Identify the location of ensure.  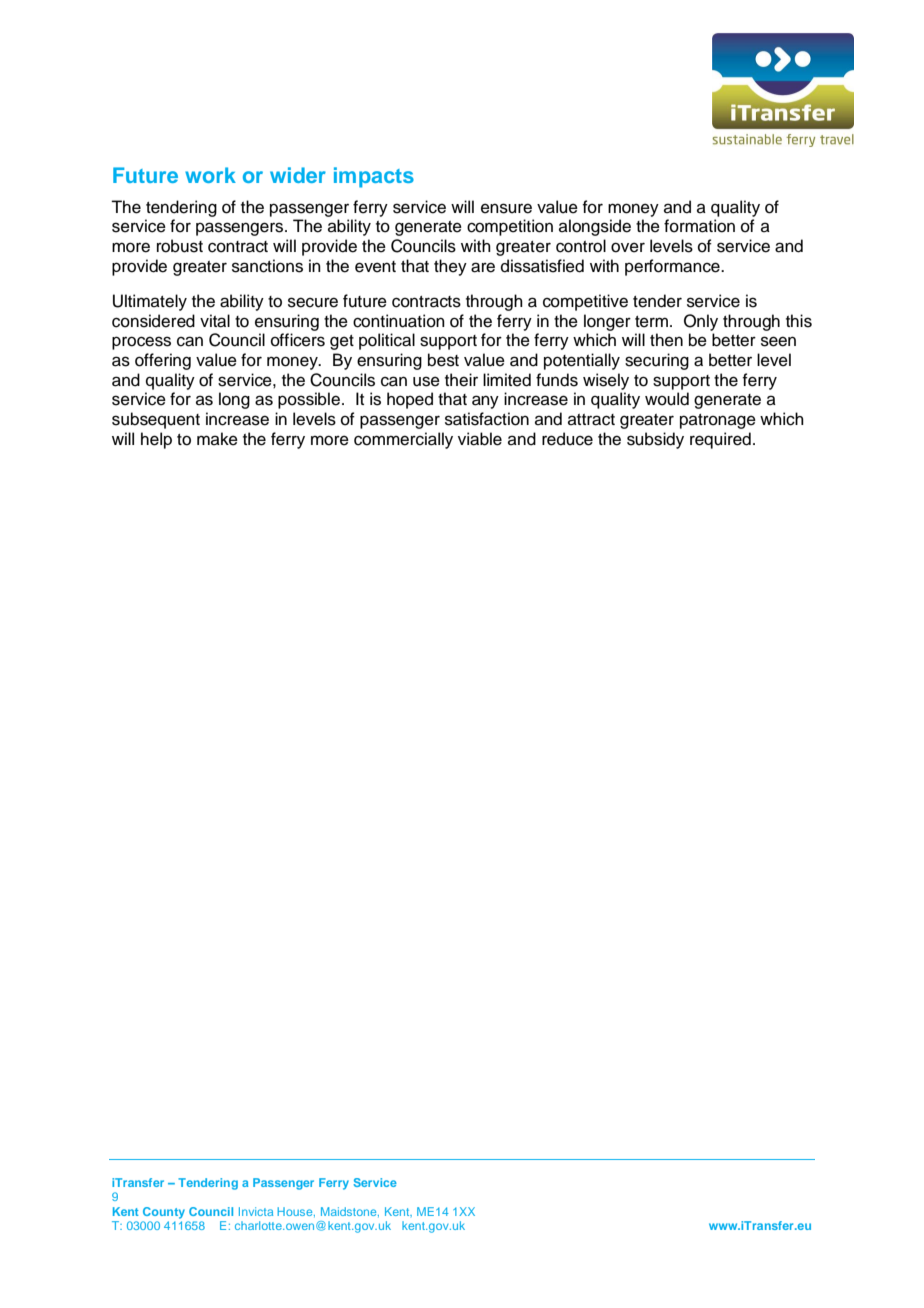
(506, 208).
